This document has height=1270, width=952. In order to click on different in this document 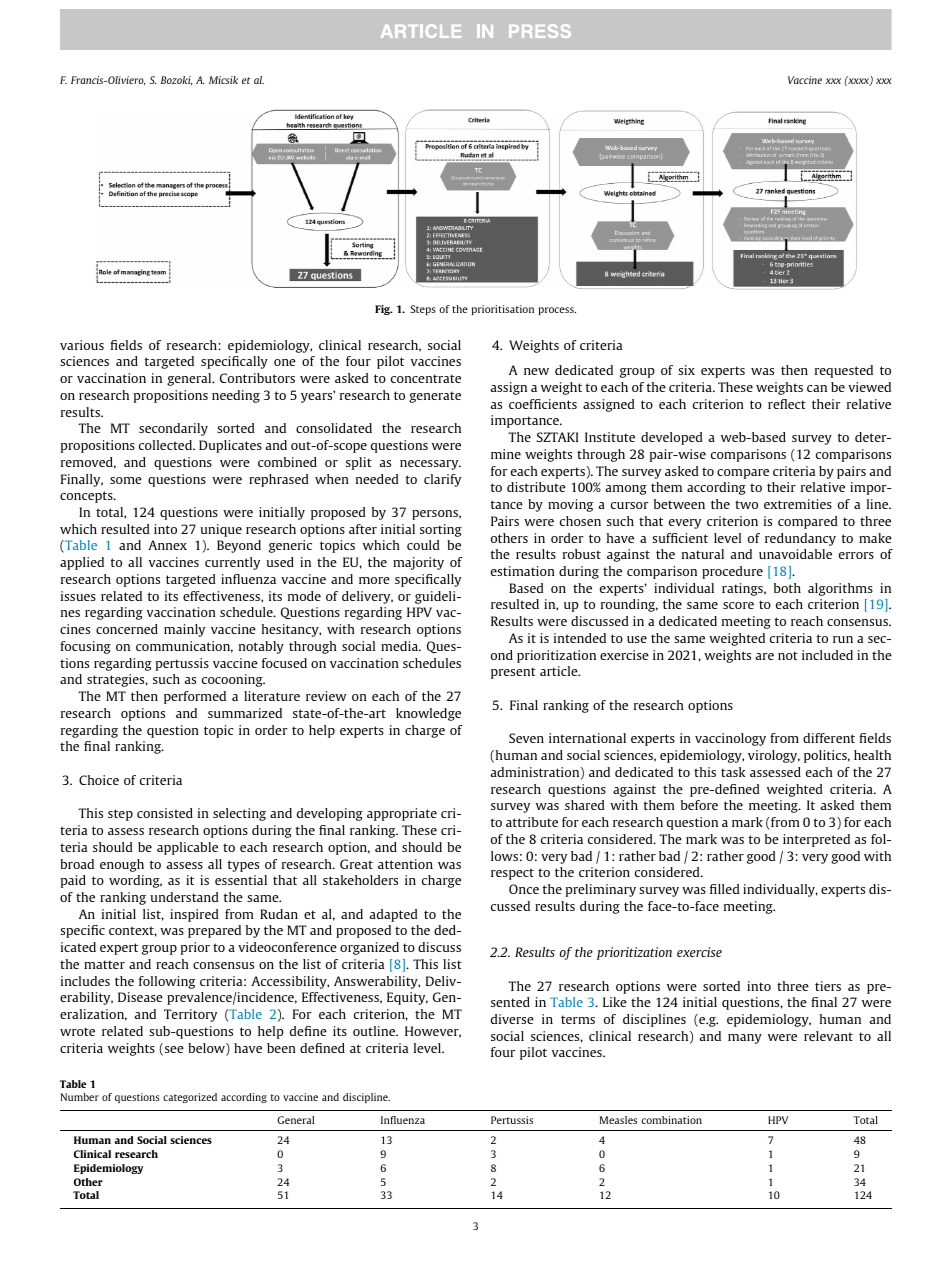, I will do `click(829, 738)`.
